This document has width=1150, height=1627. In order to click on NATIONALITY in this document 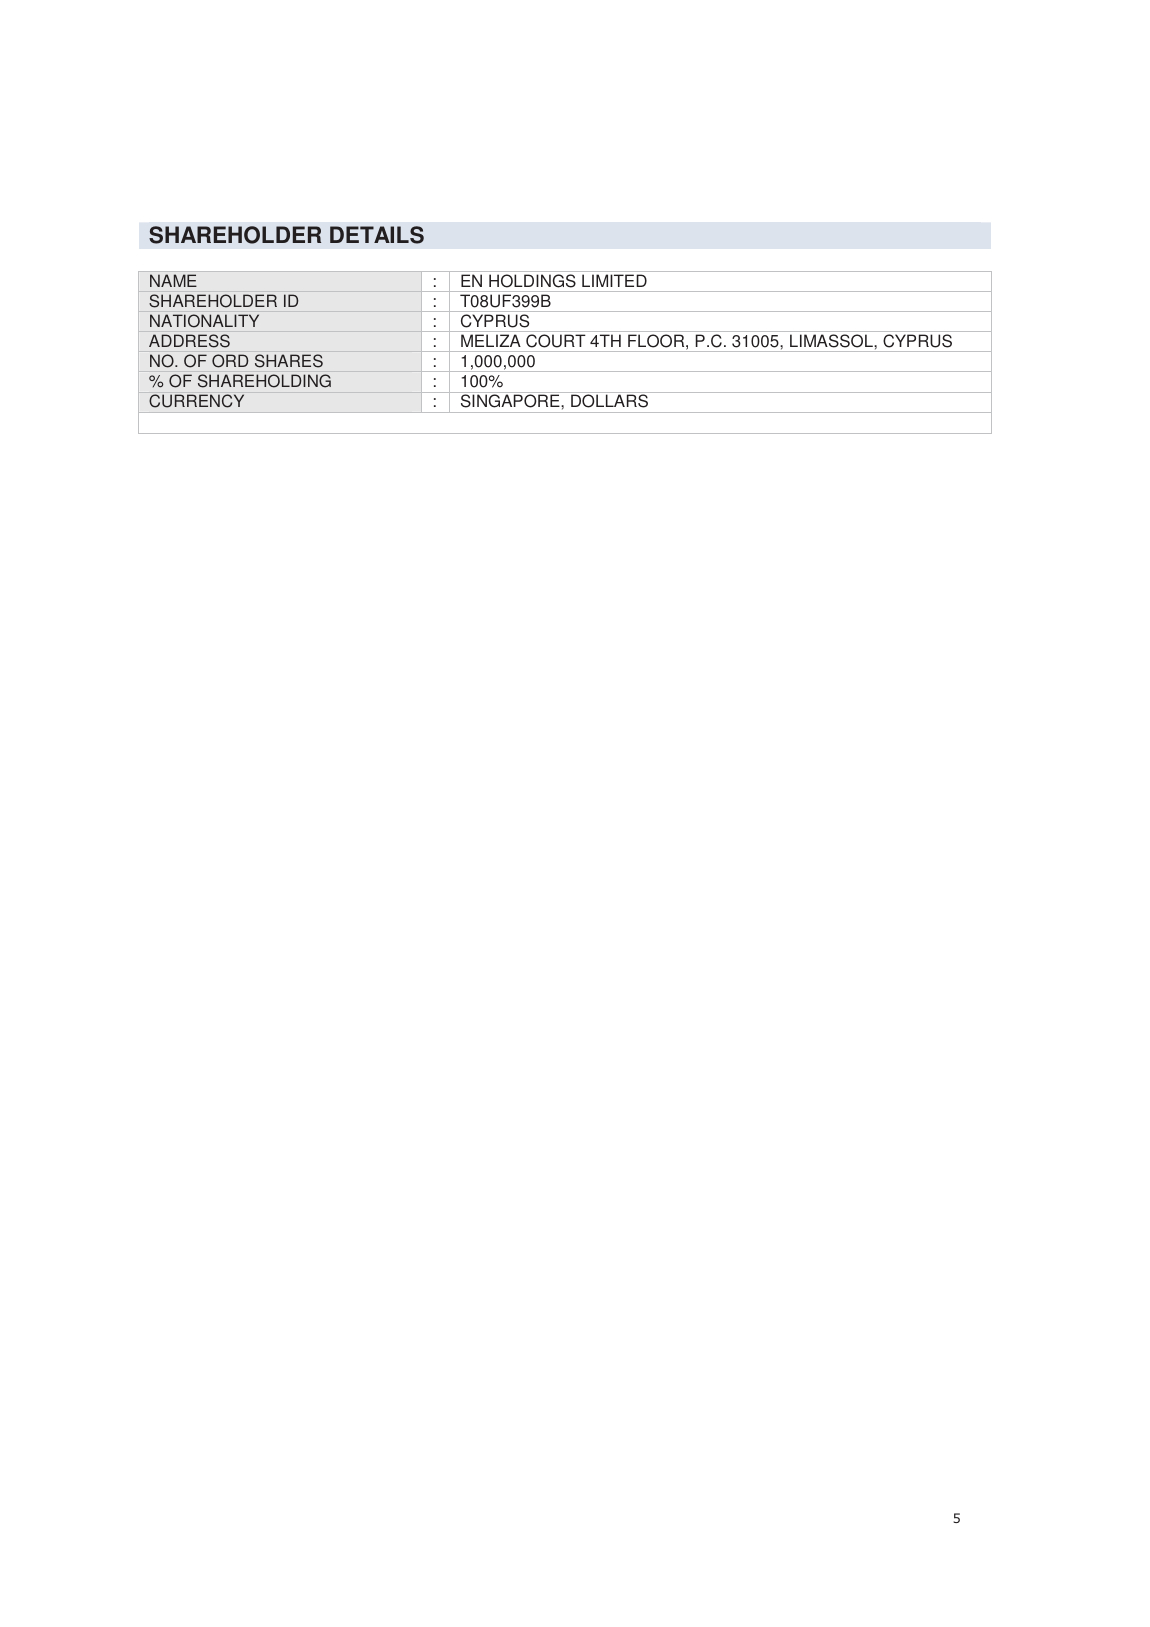, I will do `click(204, 320)`.
